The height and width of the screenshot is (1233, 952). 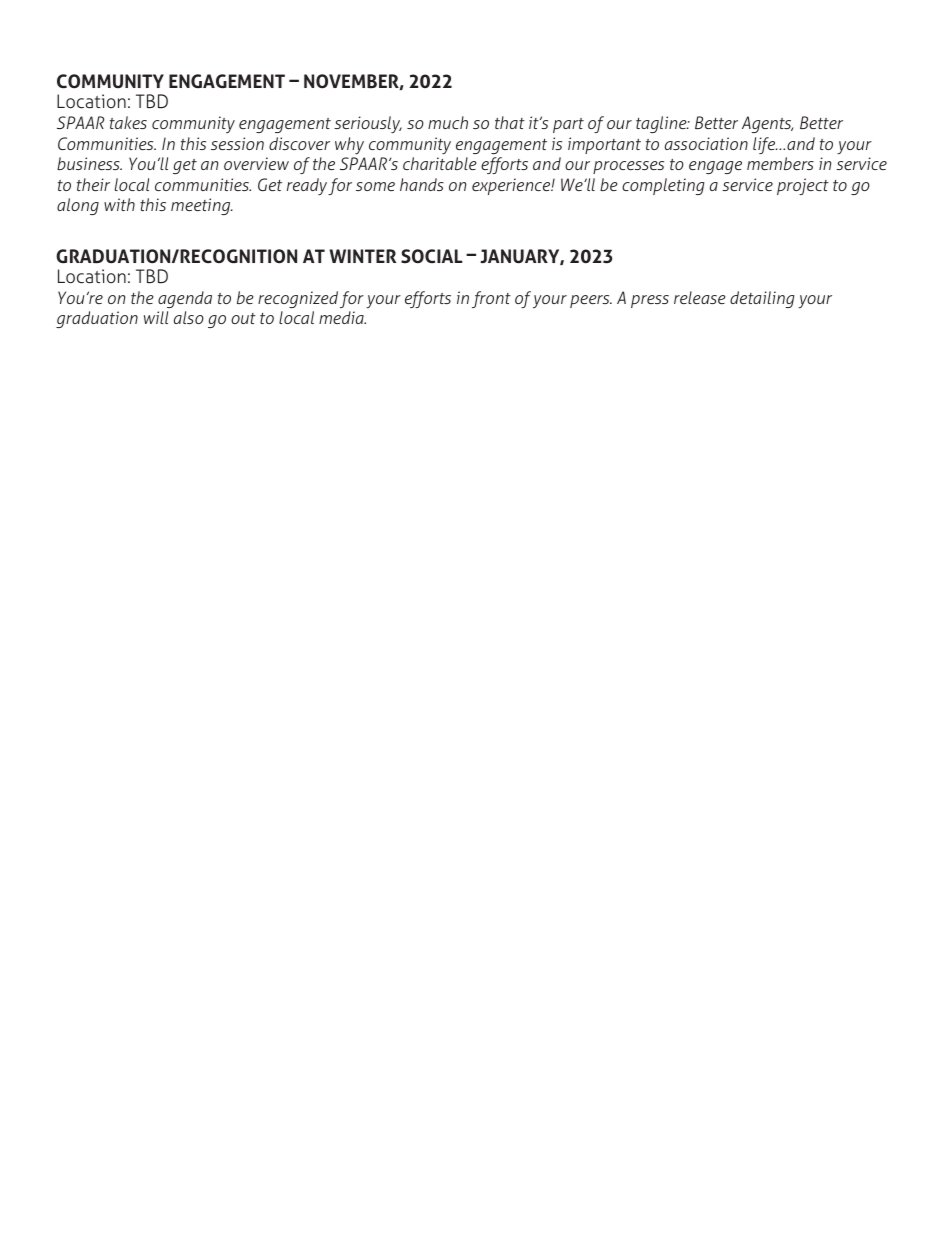 I want to click on some, so click(x=375, y=186).
